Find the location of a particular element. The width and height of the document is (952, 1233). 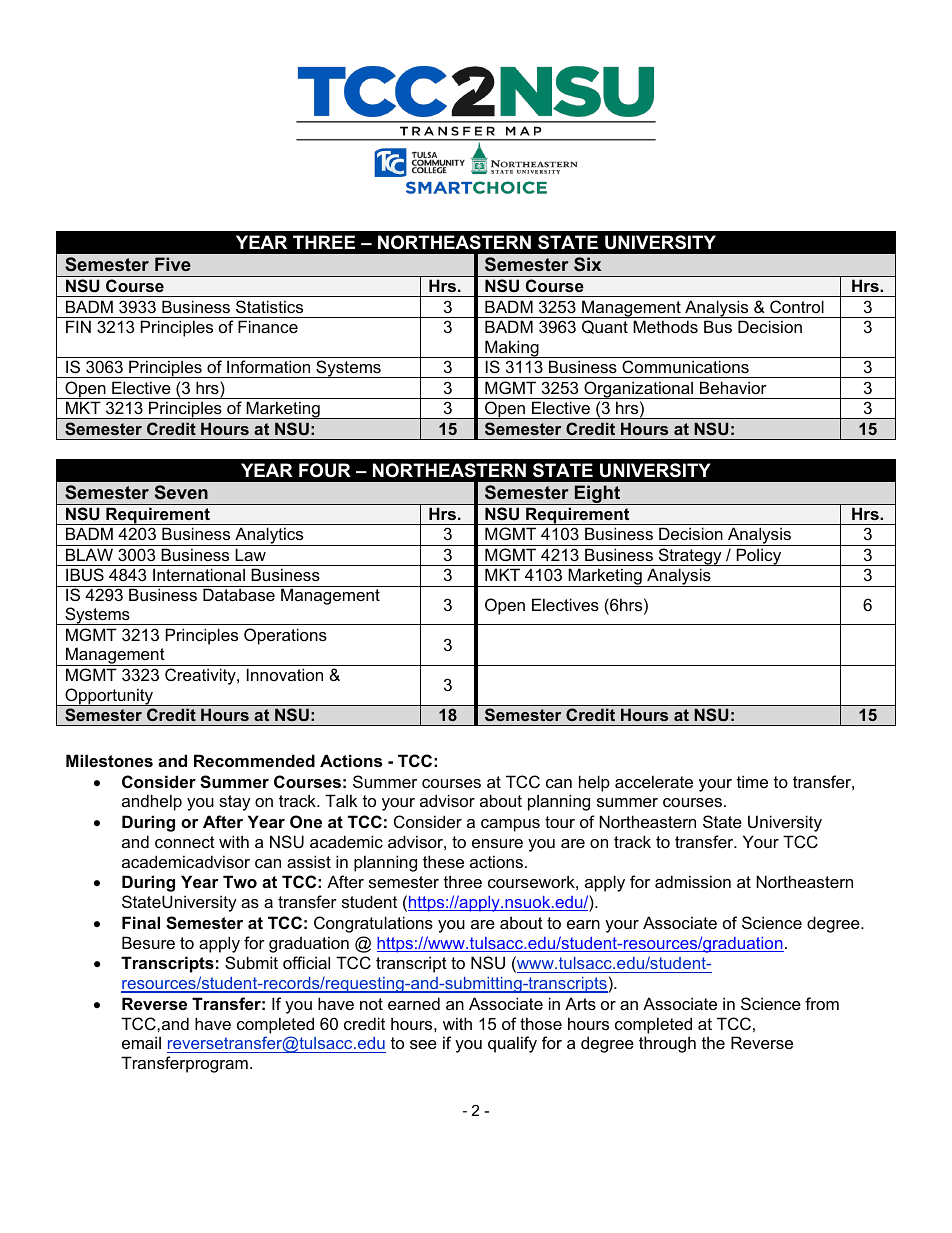

Methods is located at coordinates (665, 326).
